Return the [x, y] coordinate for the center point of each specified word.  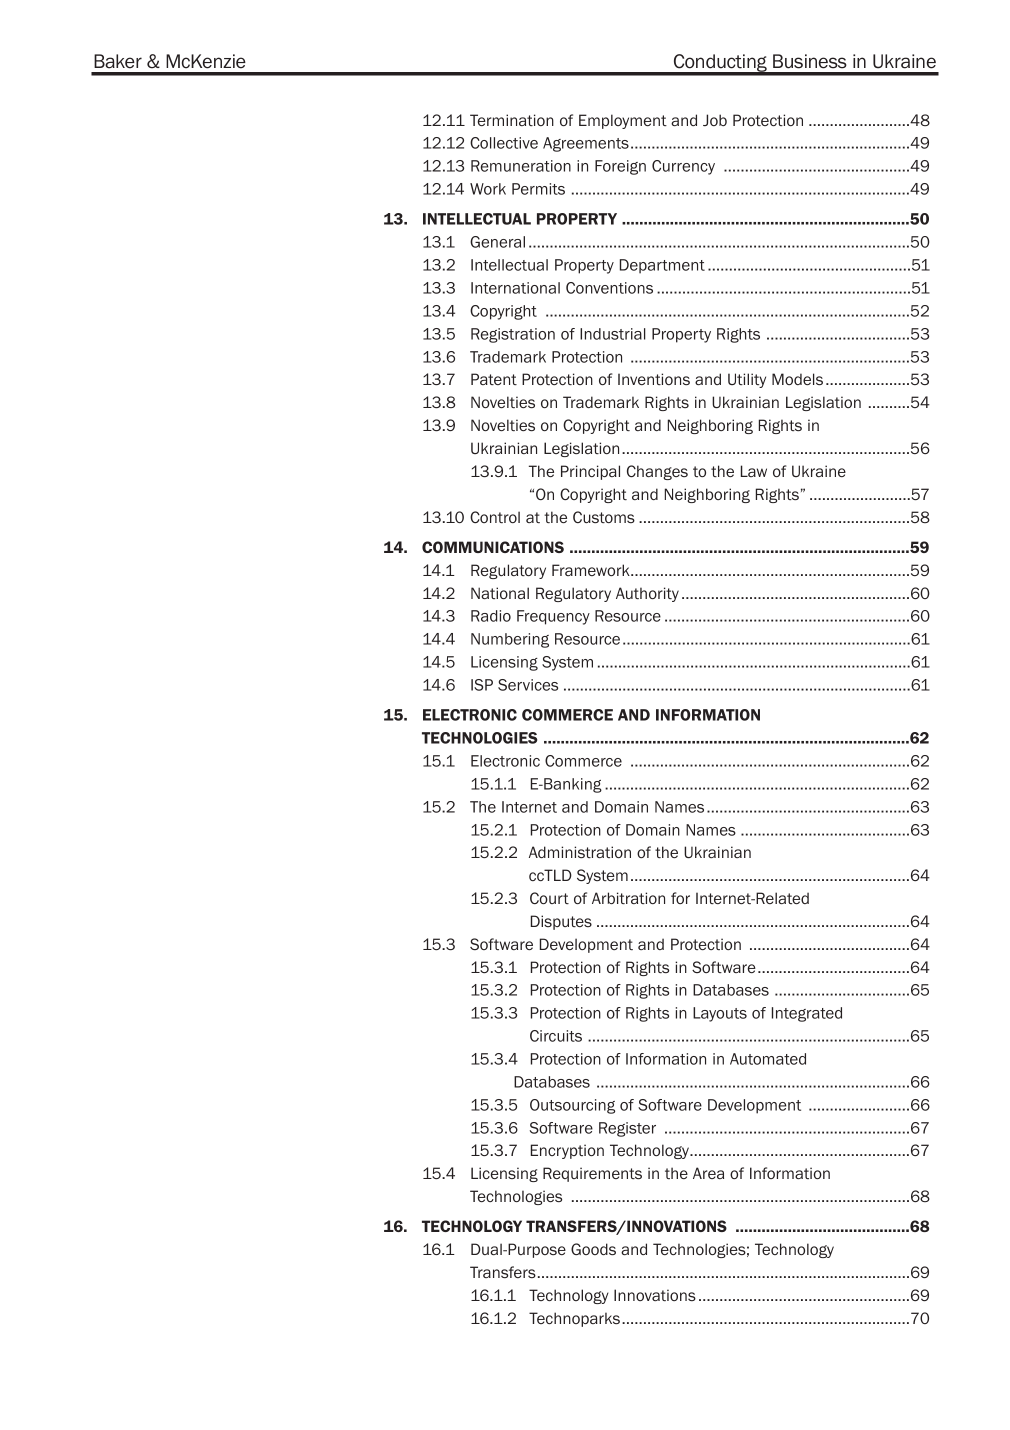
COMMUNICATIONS [493, 547]
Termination [512, 120]
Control [495, 517]
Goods [593, 1249]
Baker [118, 61]
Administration [580, 852]
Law [754, 471]
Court [549, 898]
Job [715, 120]
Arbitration [628, 898]
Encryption [567, 1151]
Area [708, 1173]
